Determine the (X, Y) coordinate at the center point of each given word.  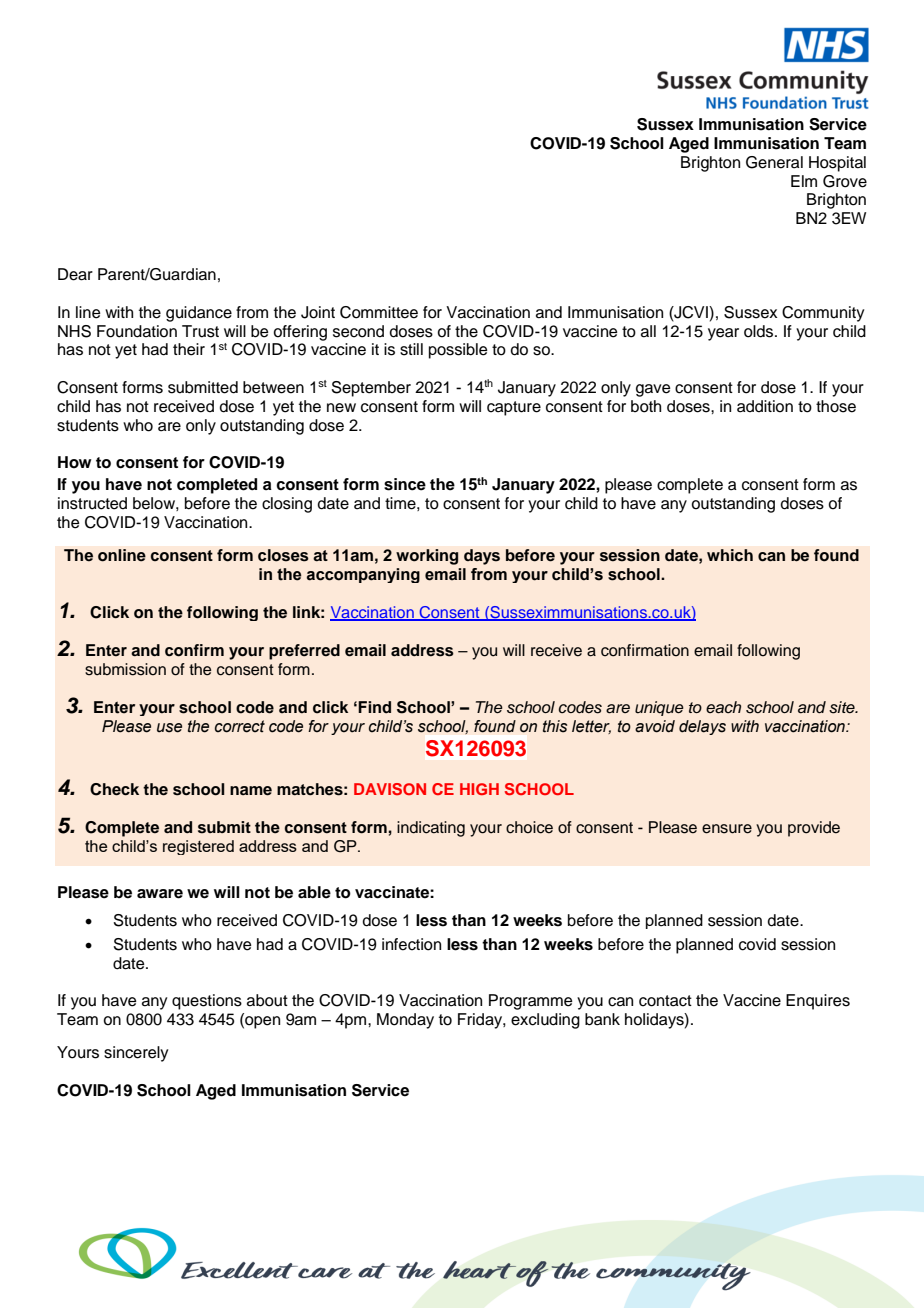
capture (514, 408)
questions (207, 1002)
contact (665, 1001)
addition (765, 406)
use (169, 728)
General (774, 162)
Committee (379, 312)
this (555, 726)
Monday (405, 1021)
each (723, 707)
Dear (75, 274)
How (75, 462)
